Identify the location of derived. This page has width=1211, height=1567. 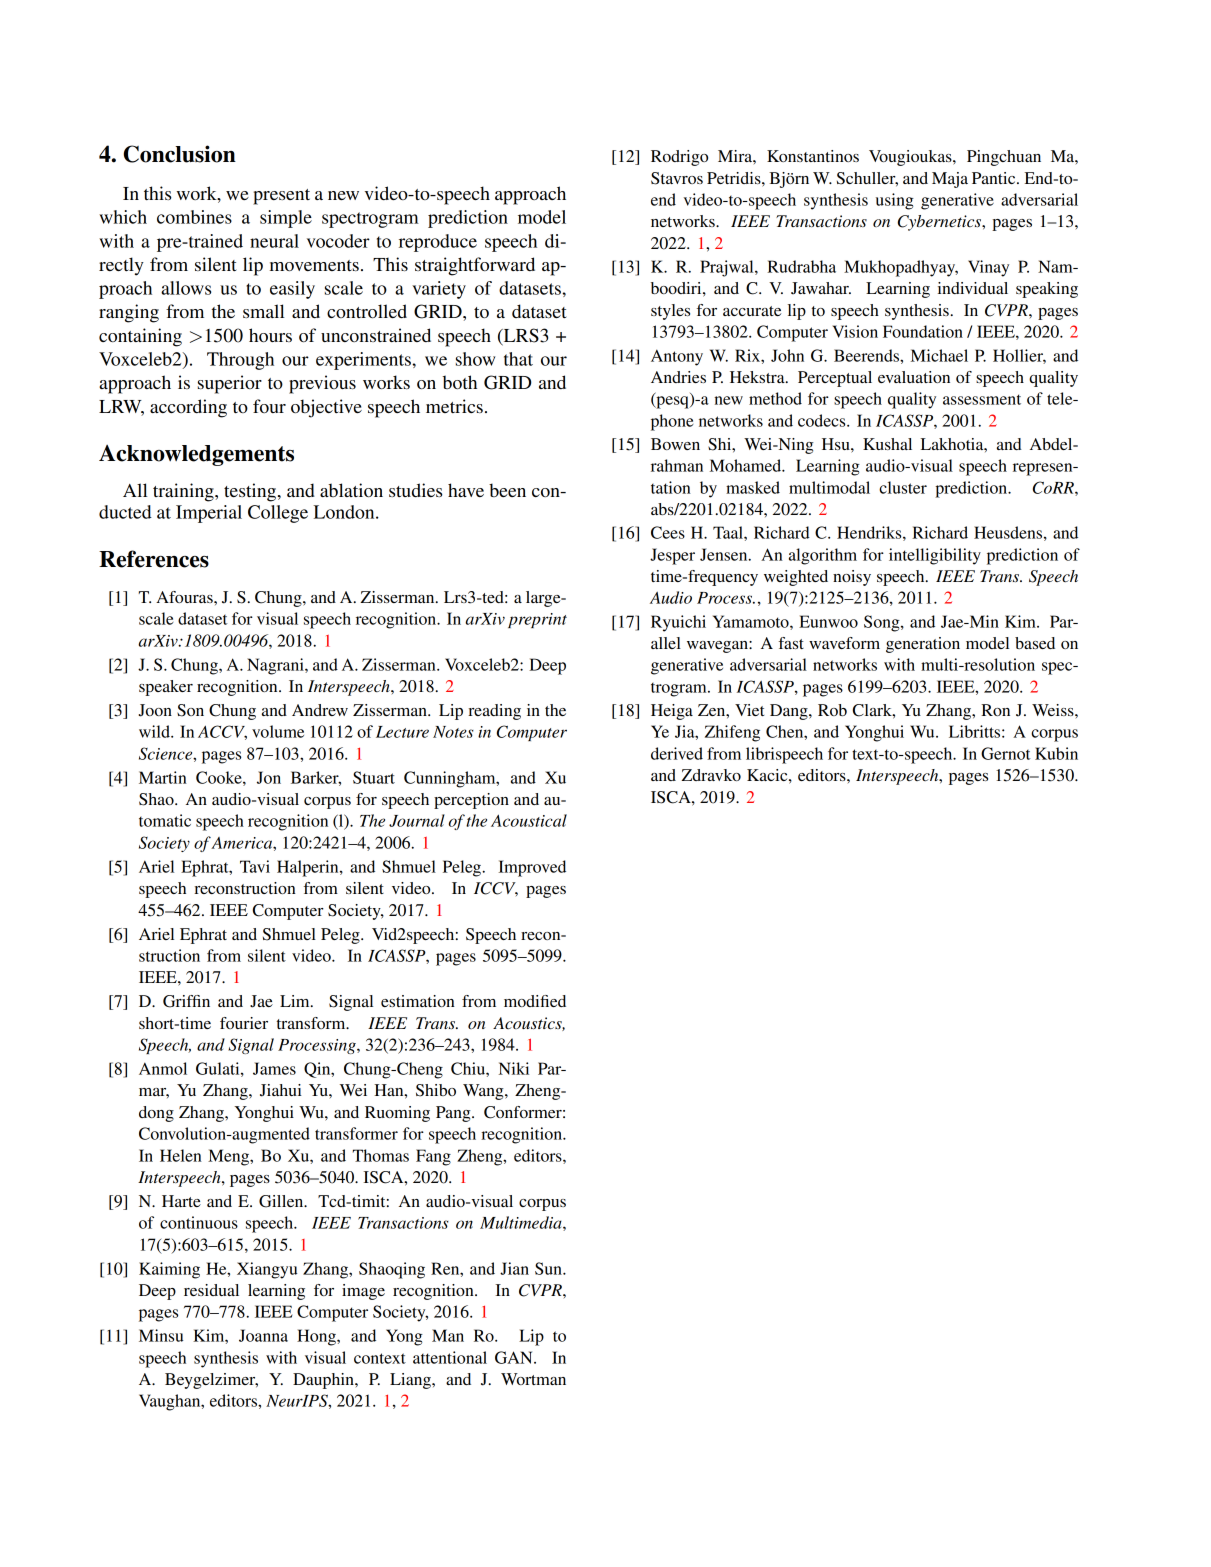
(677, 753).
